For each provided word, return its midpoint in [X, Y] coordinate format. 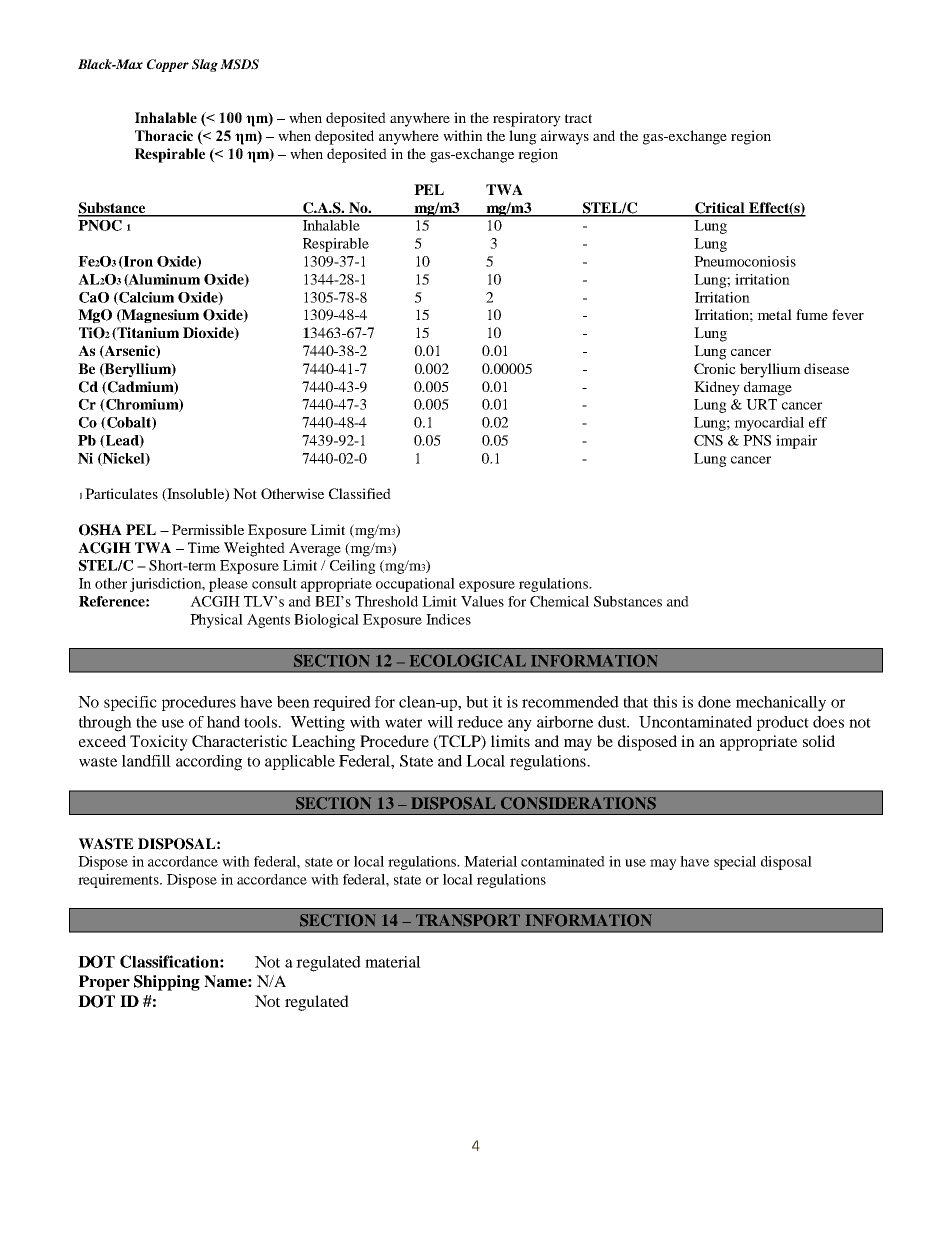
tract [578, 118]
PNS [757, 440]
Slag [205, 65]
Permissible [208, 529]
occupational [415, 585]
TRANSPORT [468, 920]
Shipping [167, 983]
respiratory [527, 119]
